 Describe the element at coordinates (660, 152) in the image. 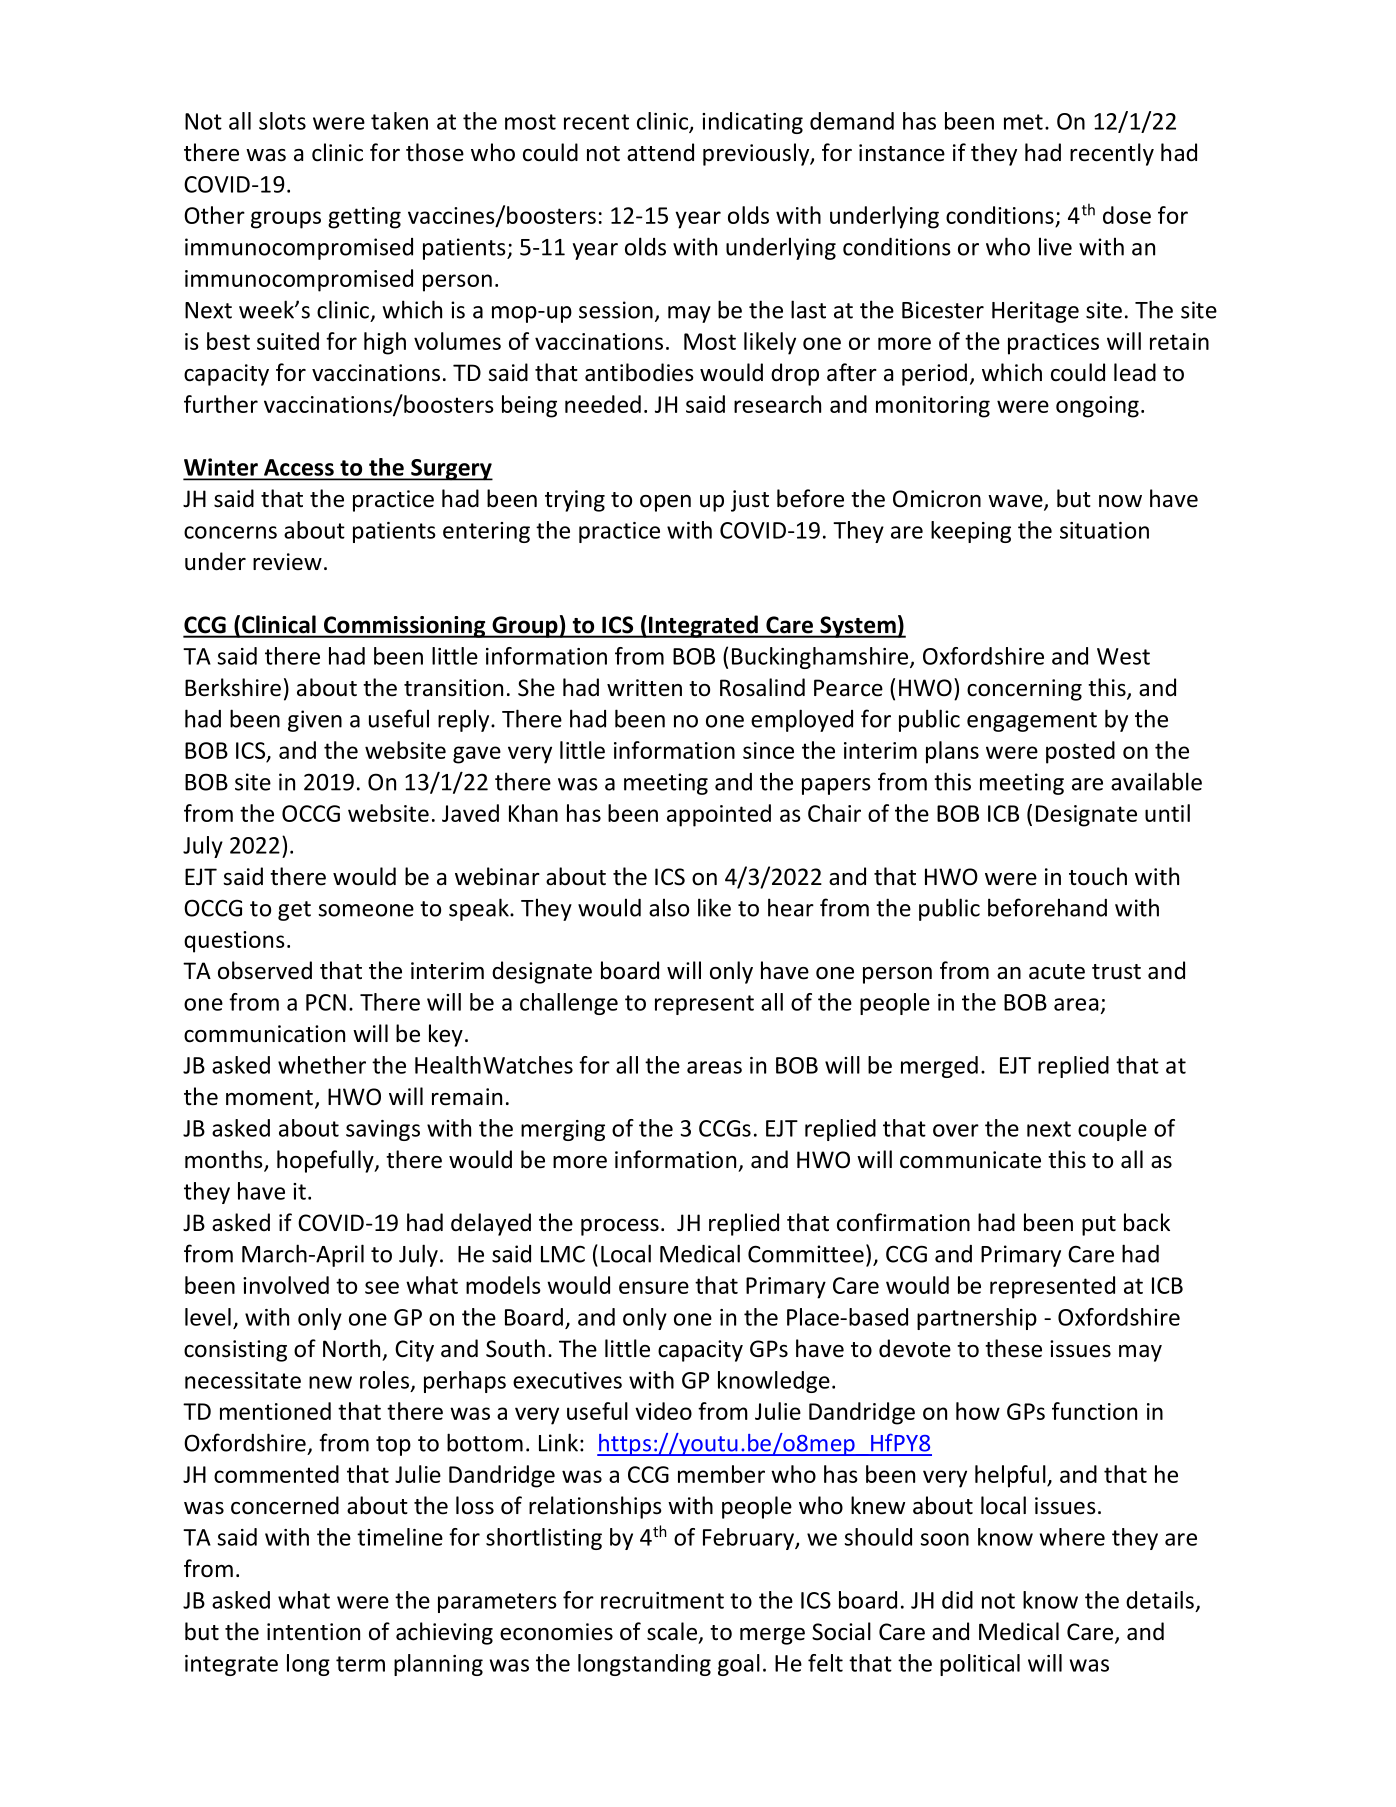

I see `attend` at that location.
